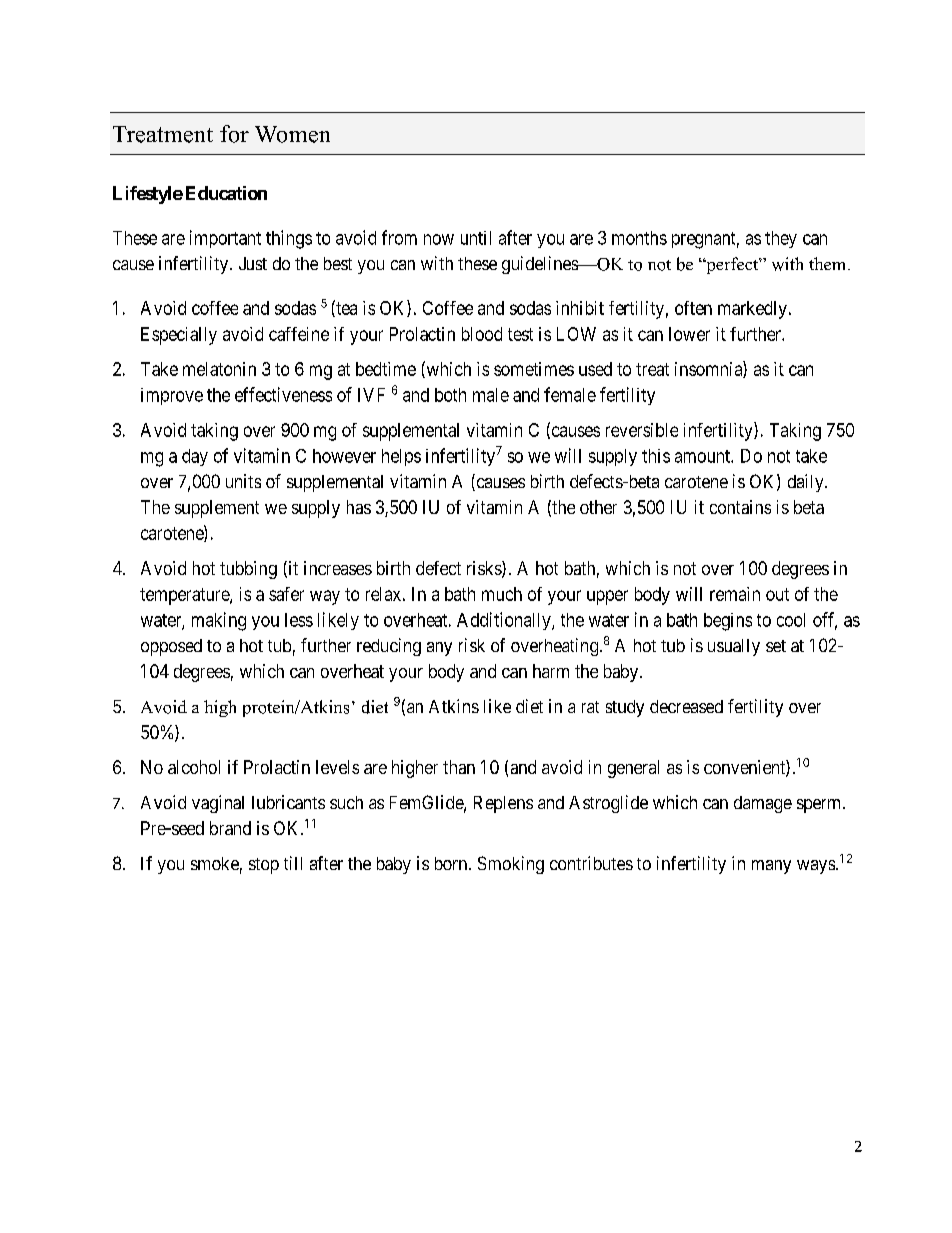 The image size is (952, 1233). I want to click on opposed, so click(171, 647).
